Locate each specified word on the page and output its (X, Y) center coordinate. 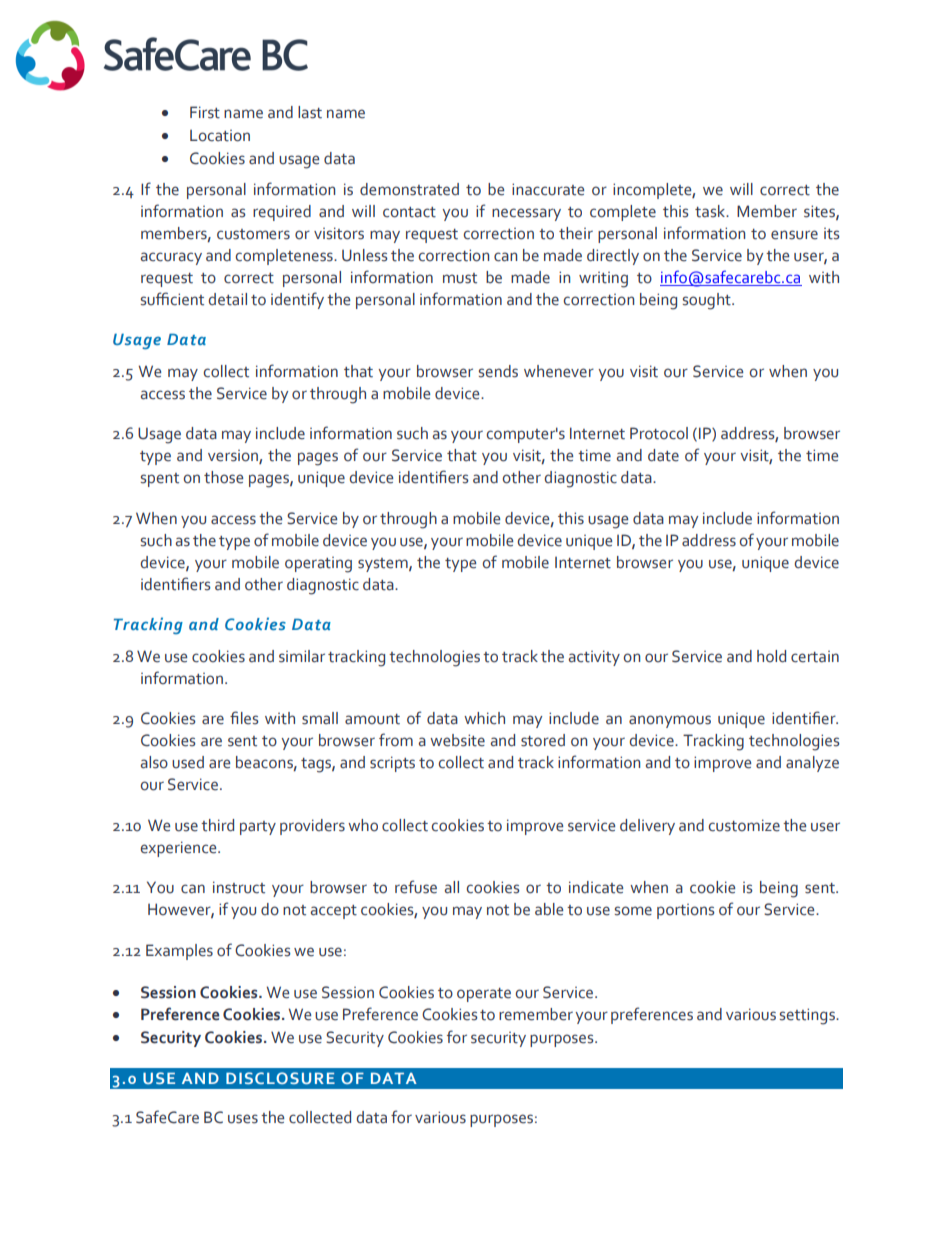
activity (594, 658)
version (234, 457)
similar (302, 656)
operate (484, 995)
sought (708, 301)
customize (744, 825)
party (258, 828)
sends (498, 371)
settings (808, 1016)
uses (243, 1119)
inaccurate (548, 189)
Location (220, 136)
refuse (416, 887)
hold (771, 656)
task (711, 211)
